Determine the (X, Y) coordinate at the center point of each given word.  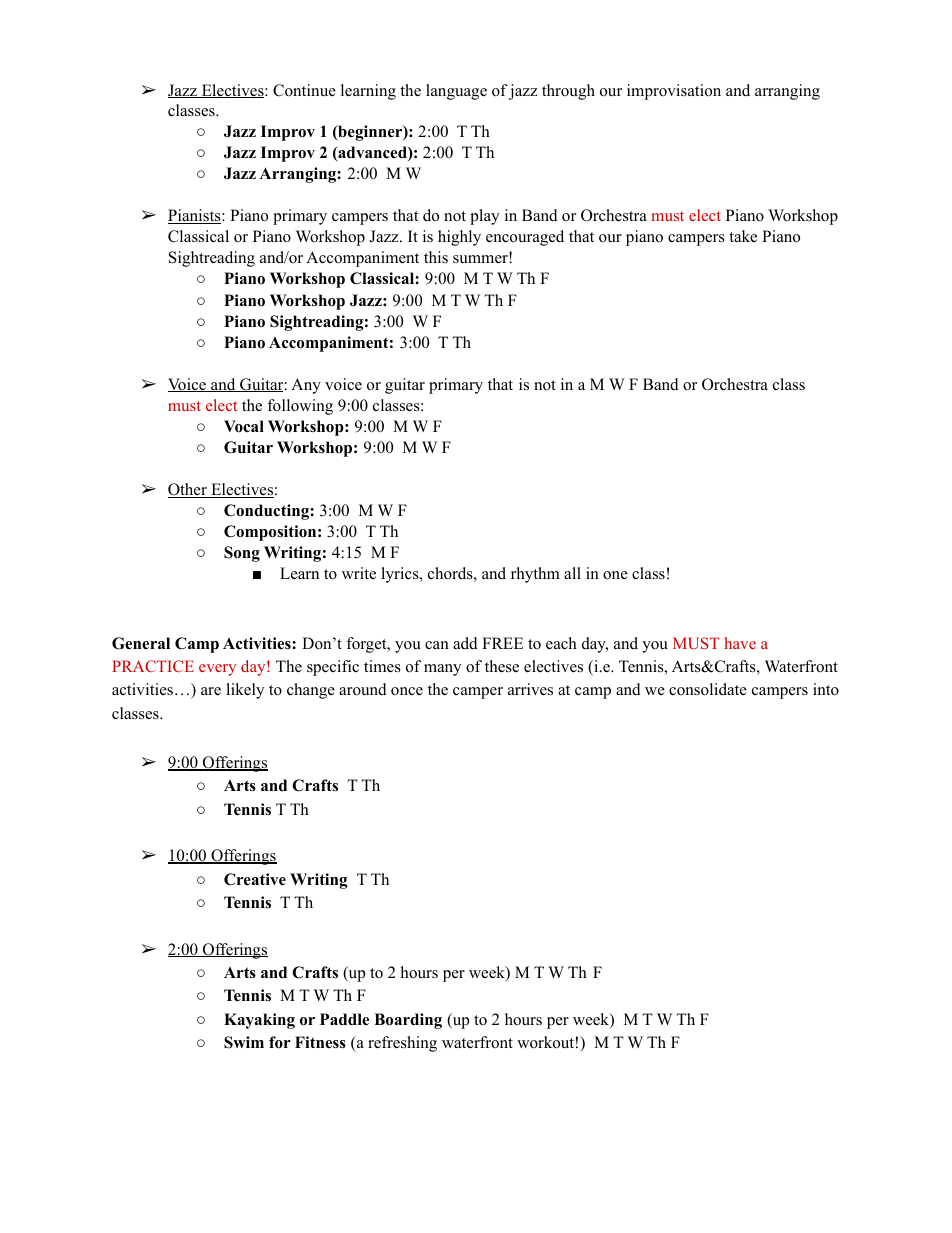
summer (481, 258)
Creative (255, 879)
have (740, 643)
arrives (530, 689)
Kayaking (259, 1021)
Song (242, 554)
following (300, 407)
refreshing (402, 1044)
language (456, 92)
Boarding (408, 1021)
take (743, 236)
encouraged (525, 238)
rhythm (535, 575)
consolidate (708, 689)
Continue (304, 90)
